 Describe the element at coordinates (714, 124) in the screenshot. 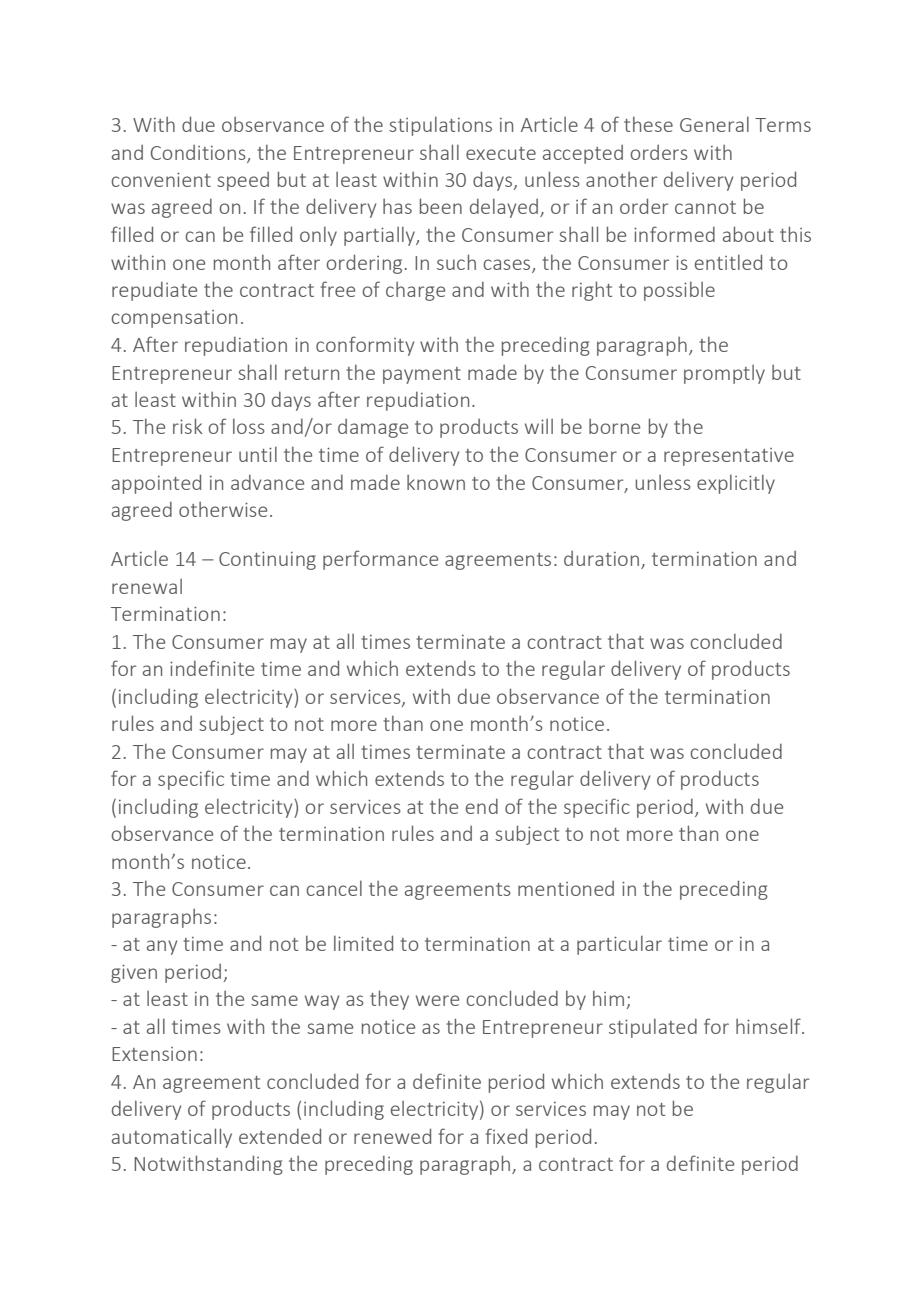

I see `General` at that location.
